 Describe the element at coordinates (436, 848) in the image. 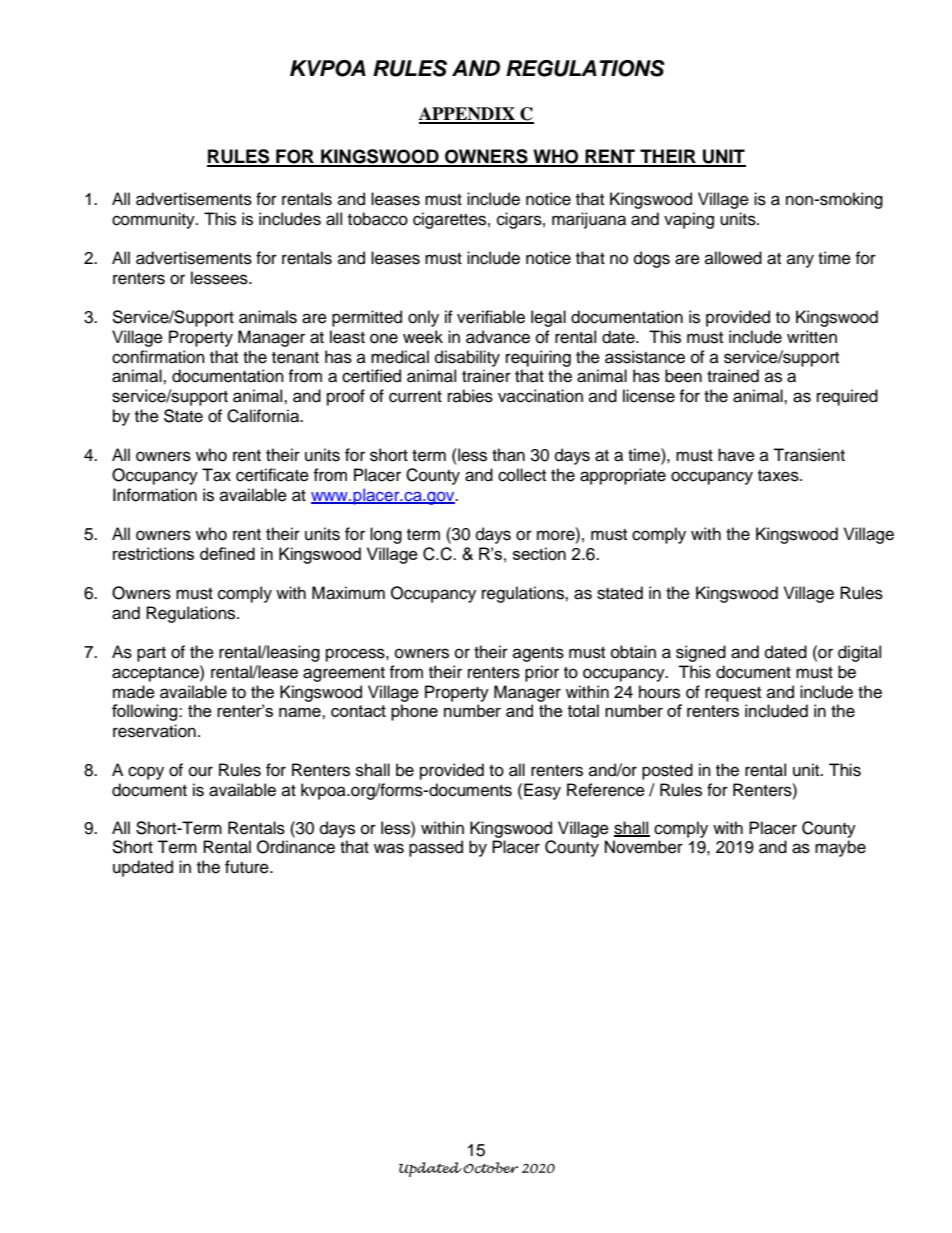

I see `passed` at that location.
